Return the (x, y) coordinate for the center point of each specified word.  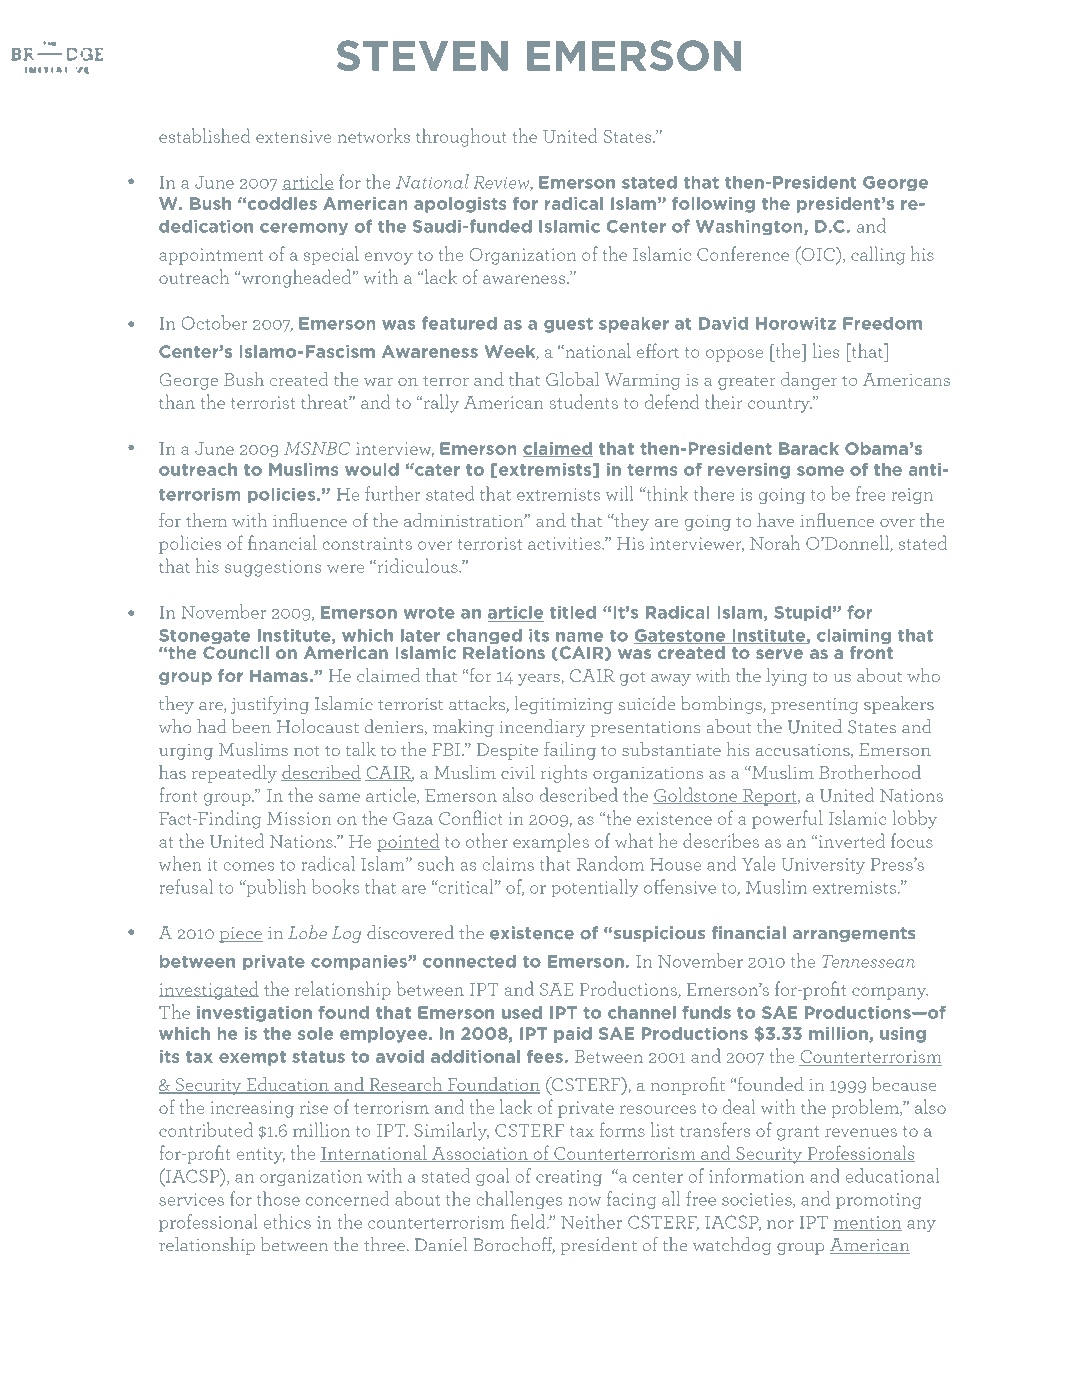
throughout (461, 137)
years (540, 680)
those (278, 1198)
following (713, 205)
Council (236, 652)
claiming (854, 638)
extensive (293, 136)
